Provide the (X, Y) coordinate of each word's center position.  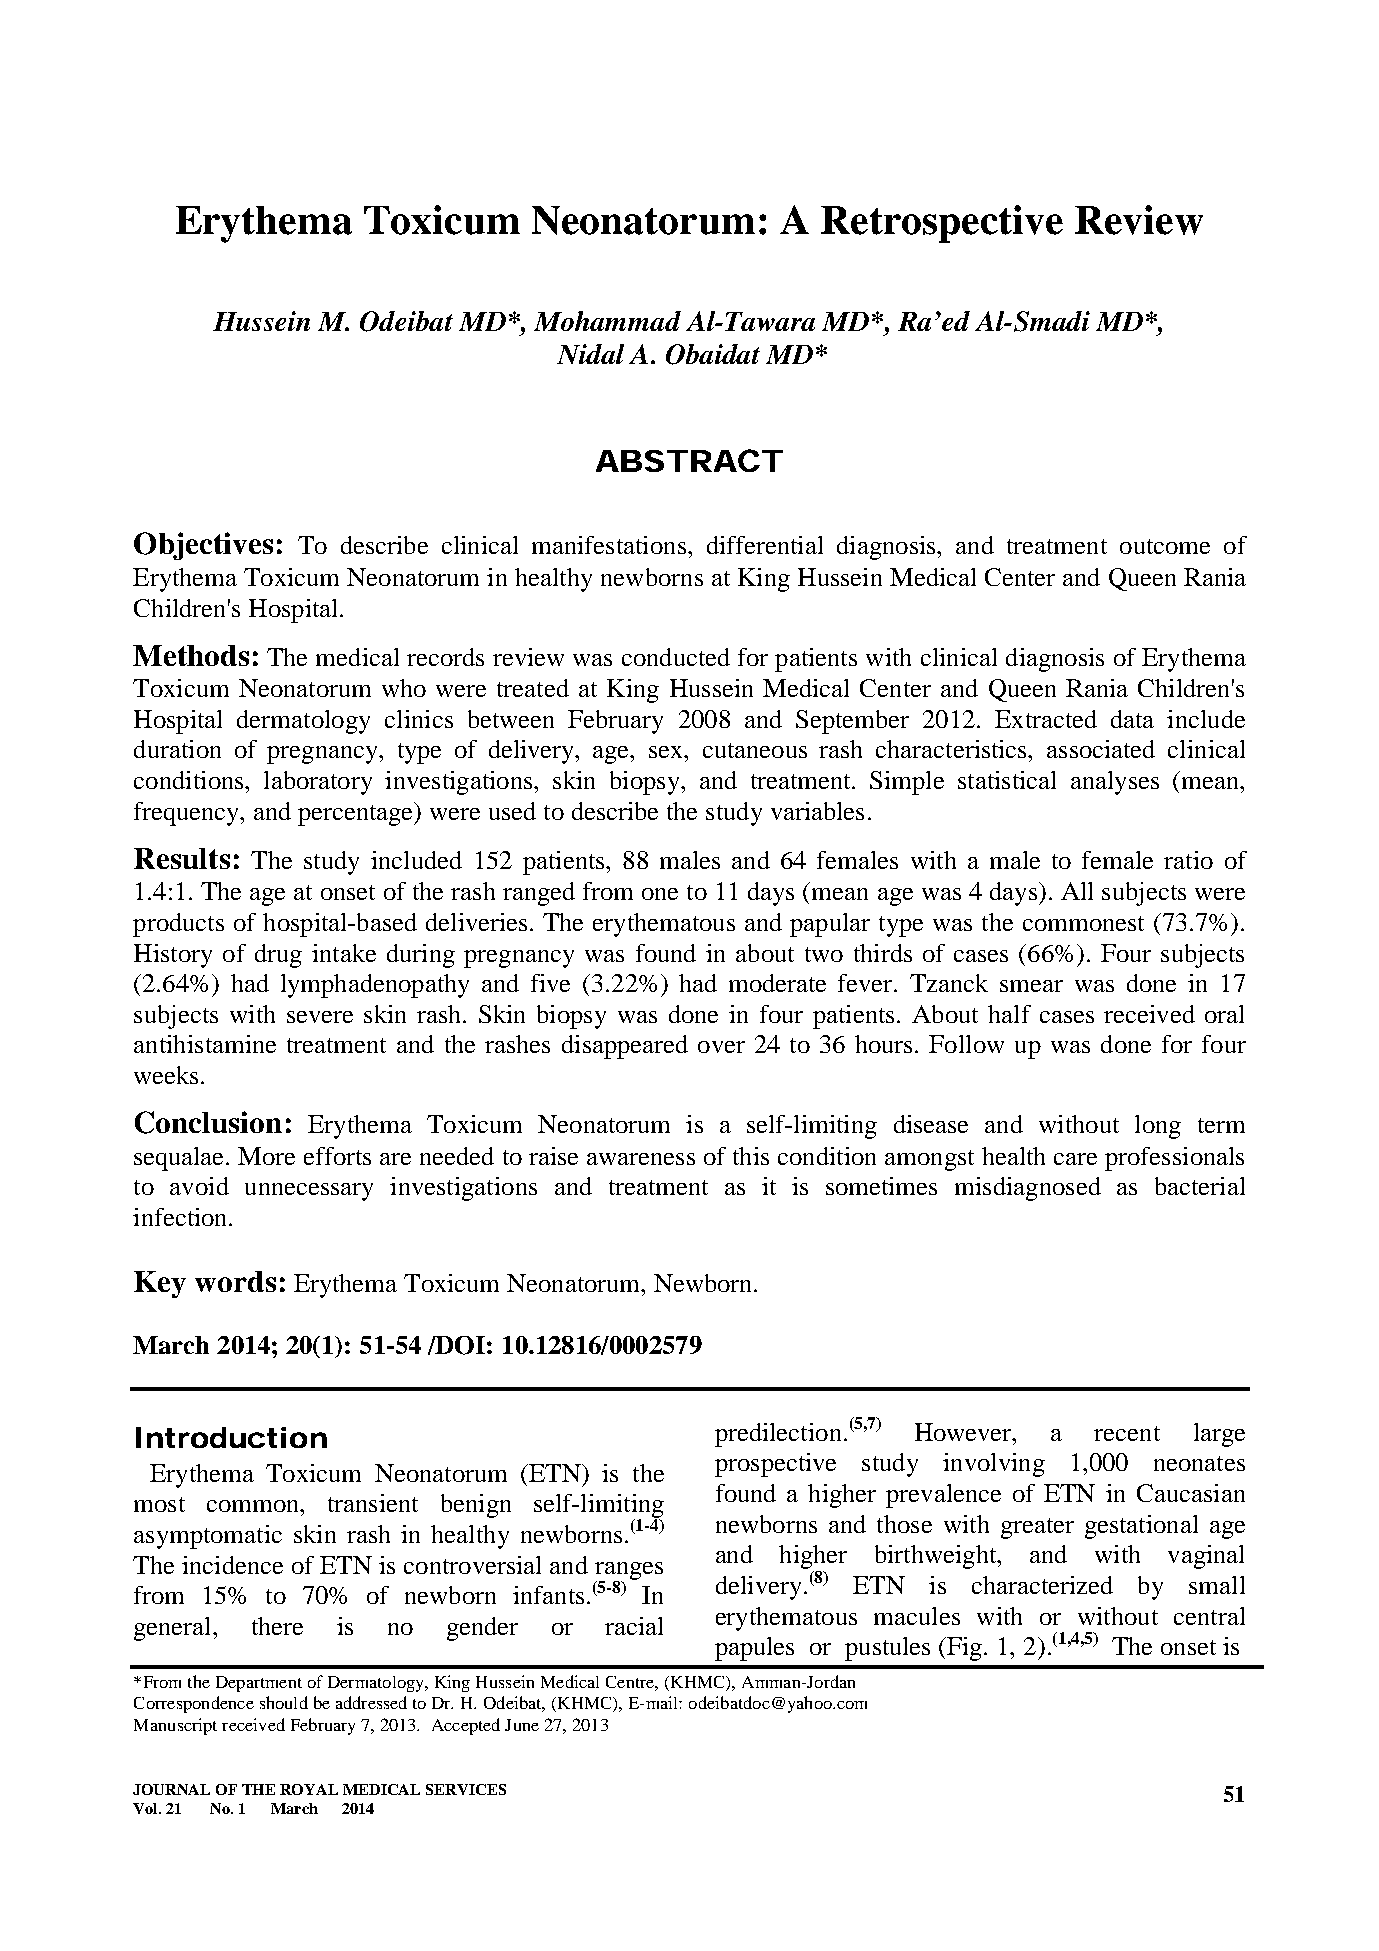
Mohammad (607, 321)
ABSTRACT (688, 460)
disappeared (625, 1047)
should (284, 1702)
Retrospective (942, 224)
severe (320, 1017)
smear (1031, 986)
